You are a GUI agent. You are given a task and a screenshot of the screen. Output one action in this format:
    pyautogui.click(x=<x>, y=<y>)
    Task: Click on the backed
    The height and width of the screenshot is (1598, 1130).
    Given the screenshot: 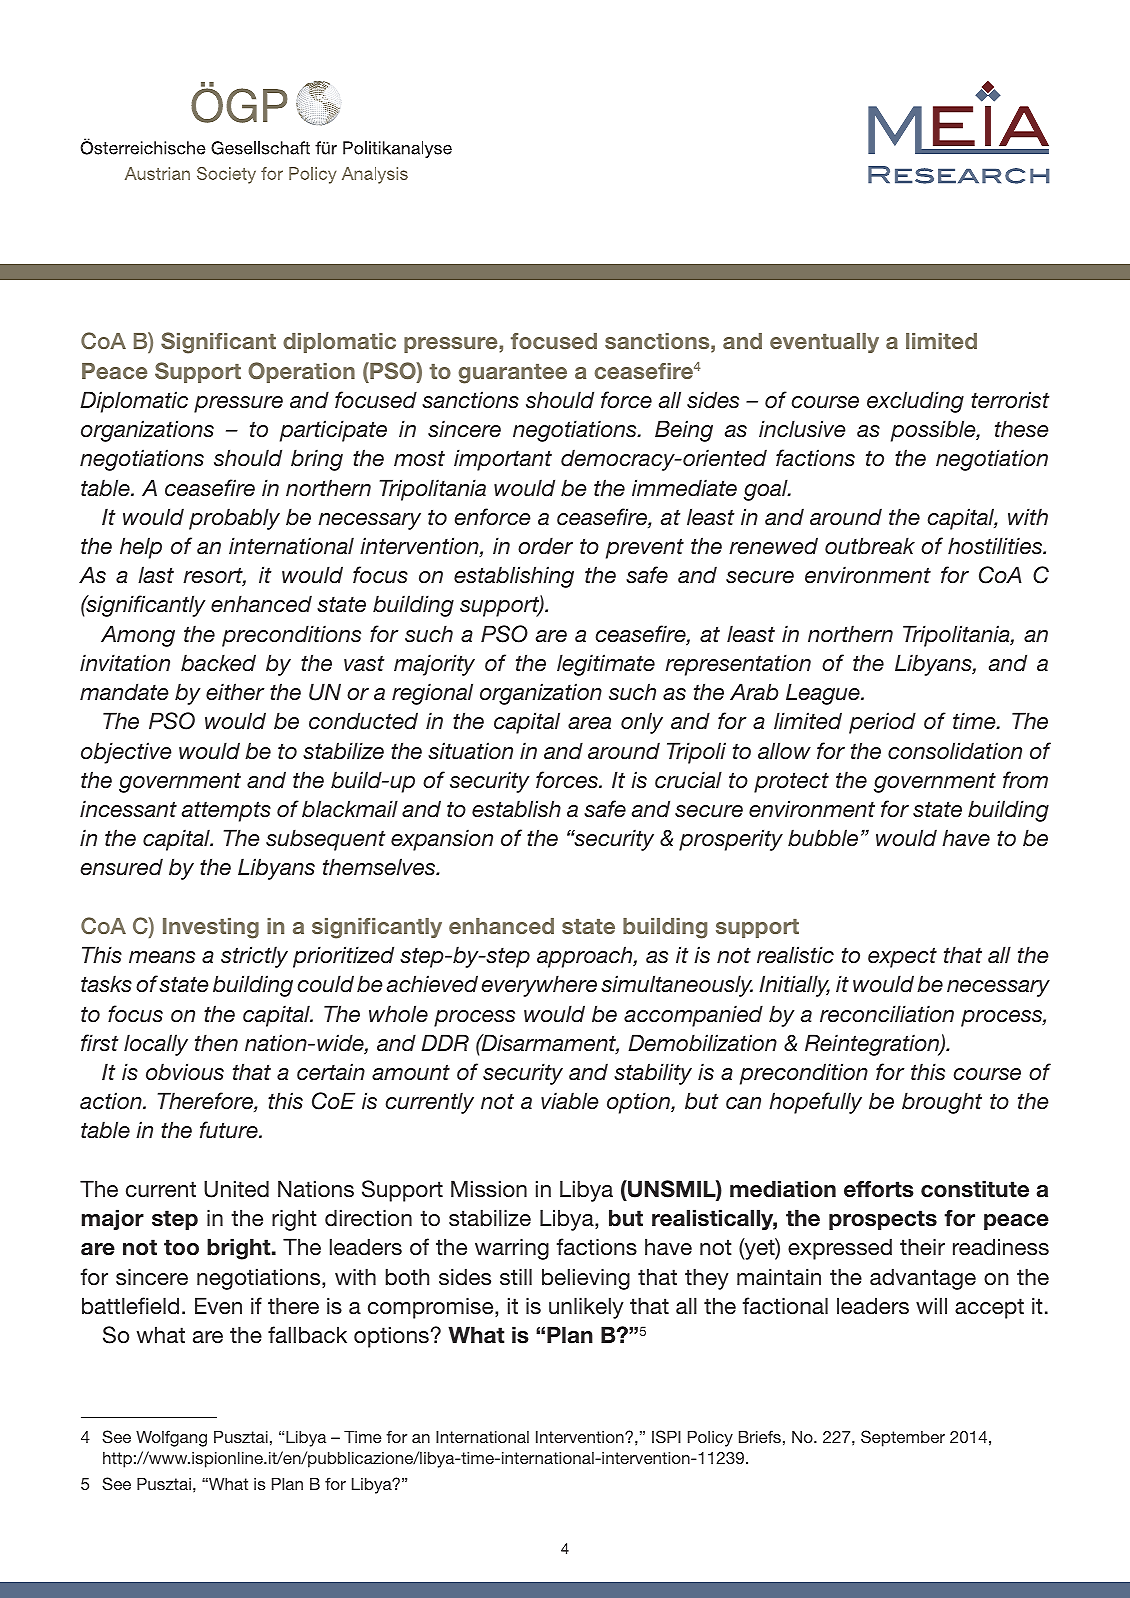 What is the action you would take?
    pyautogui.click(x=218, y=663)
